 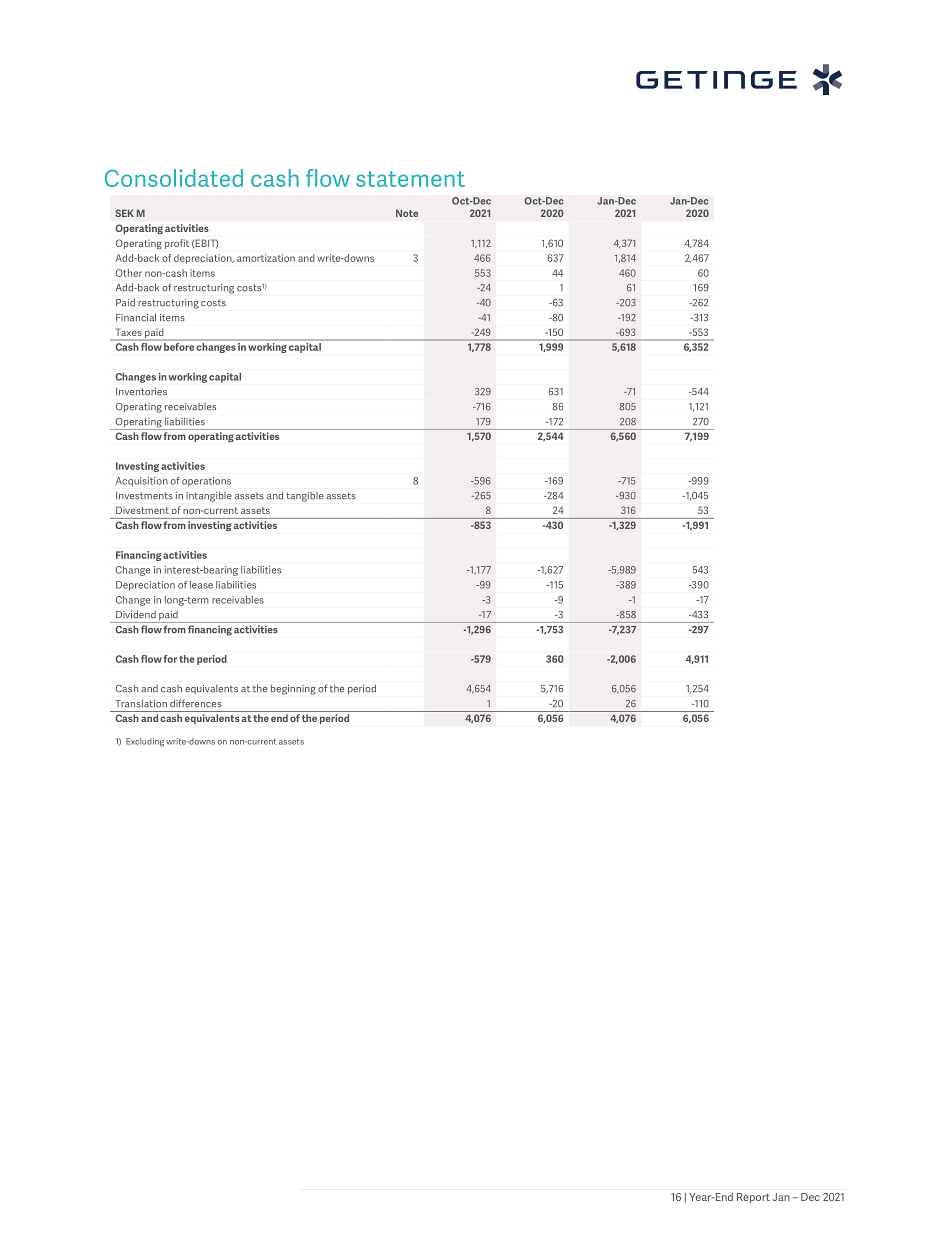 I want to click on beginning, so click(x=293, y=689).
